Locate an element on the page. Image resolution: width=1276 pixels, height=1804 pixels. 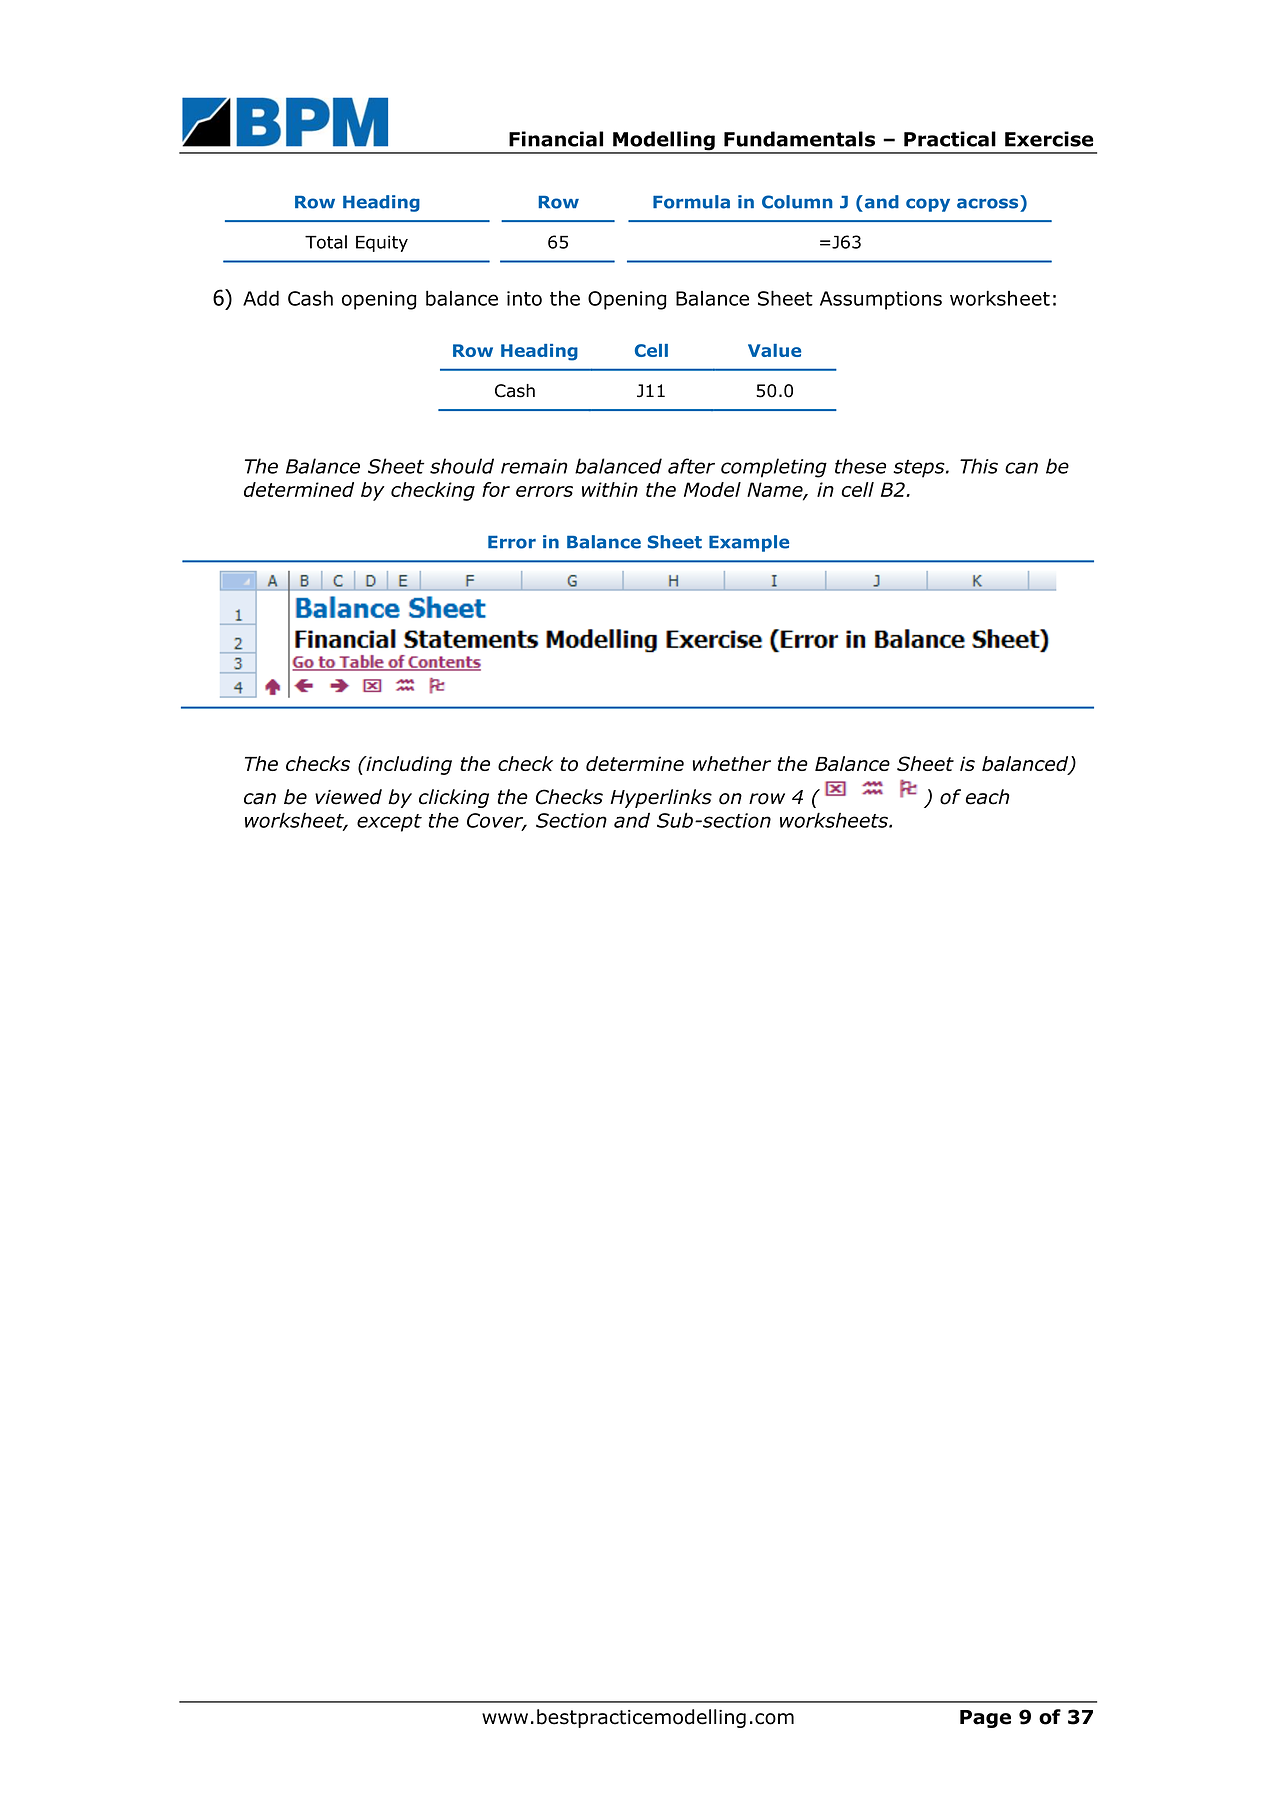
copy is located at coordinates (928, 205).
